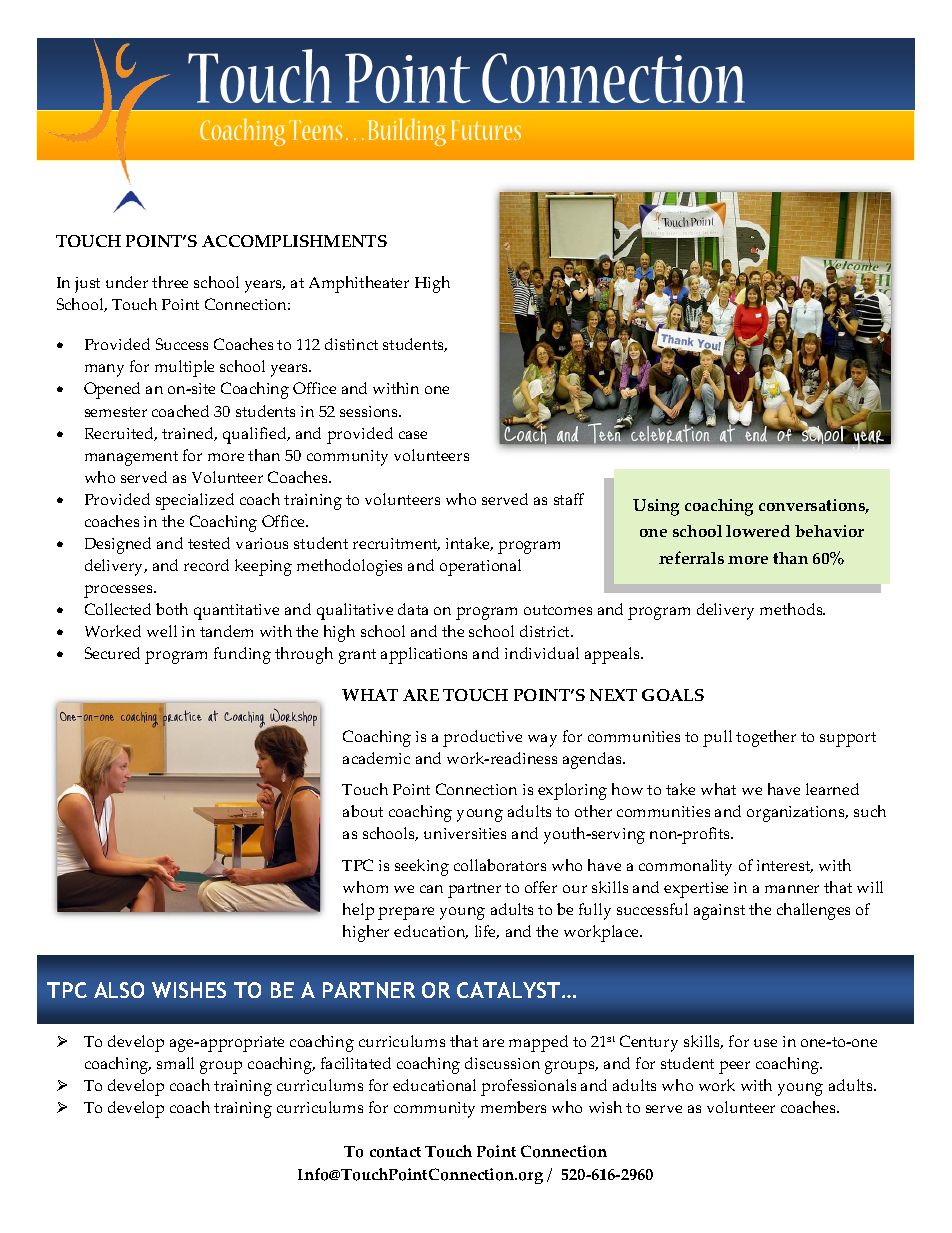  Describe the element at coordinates (792, 609) in the image. I see `methods` at that location.
